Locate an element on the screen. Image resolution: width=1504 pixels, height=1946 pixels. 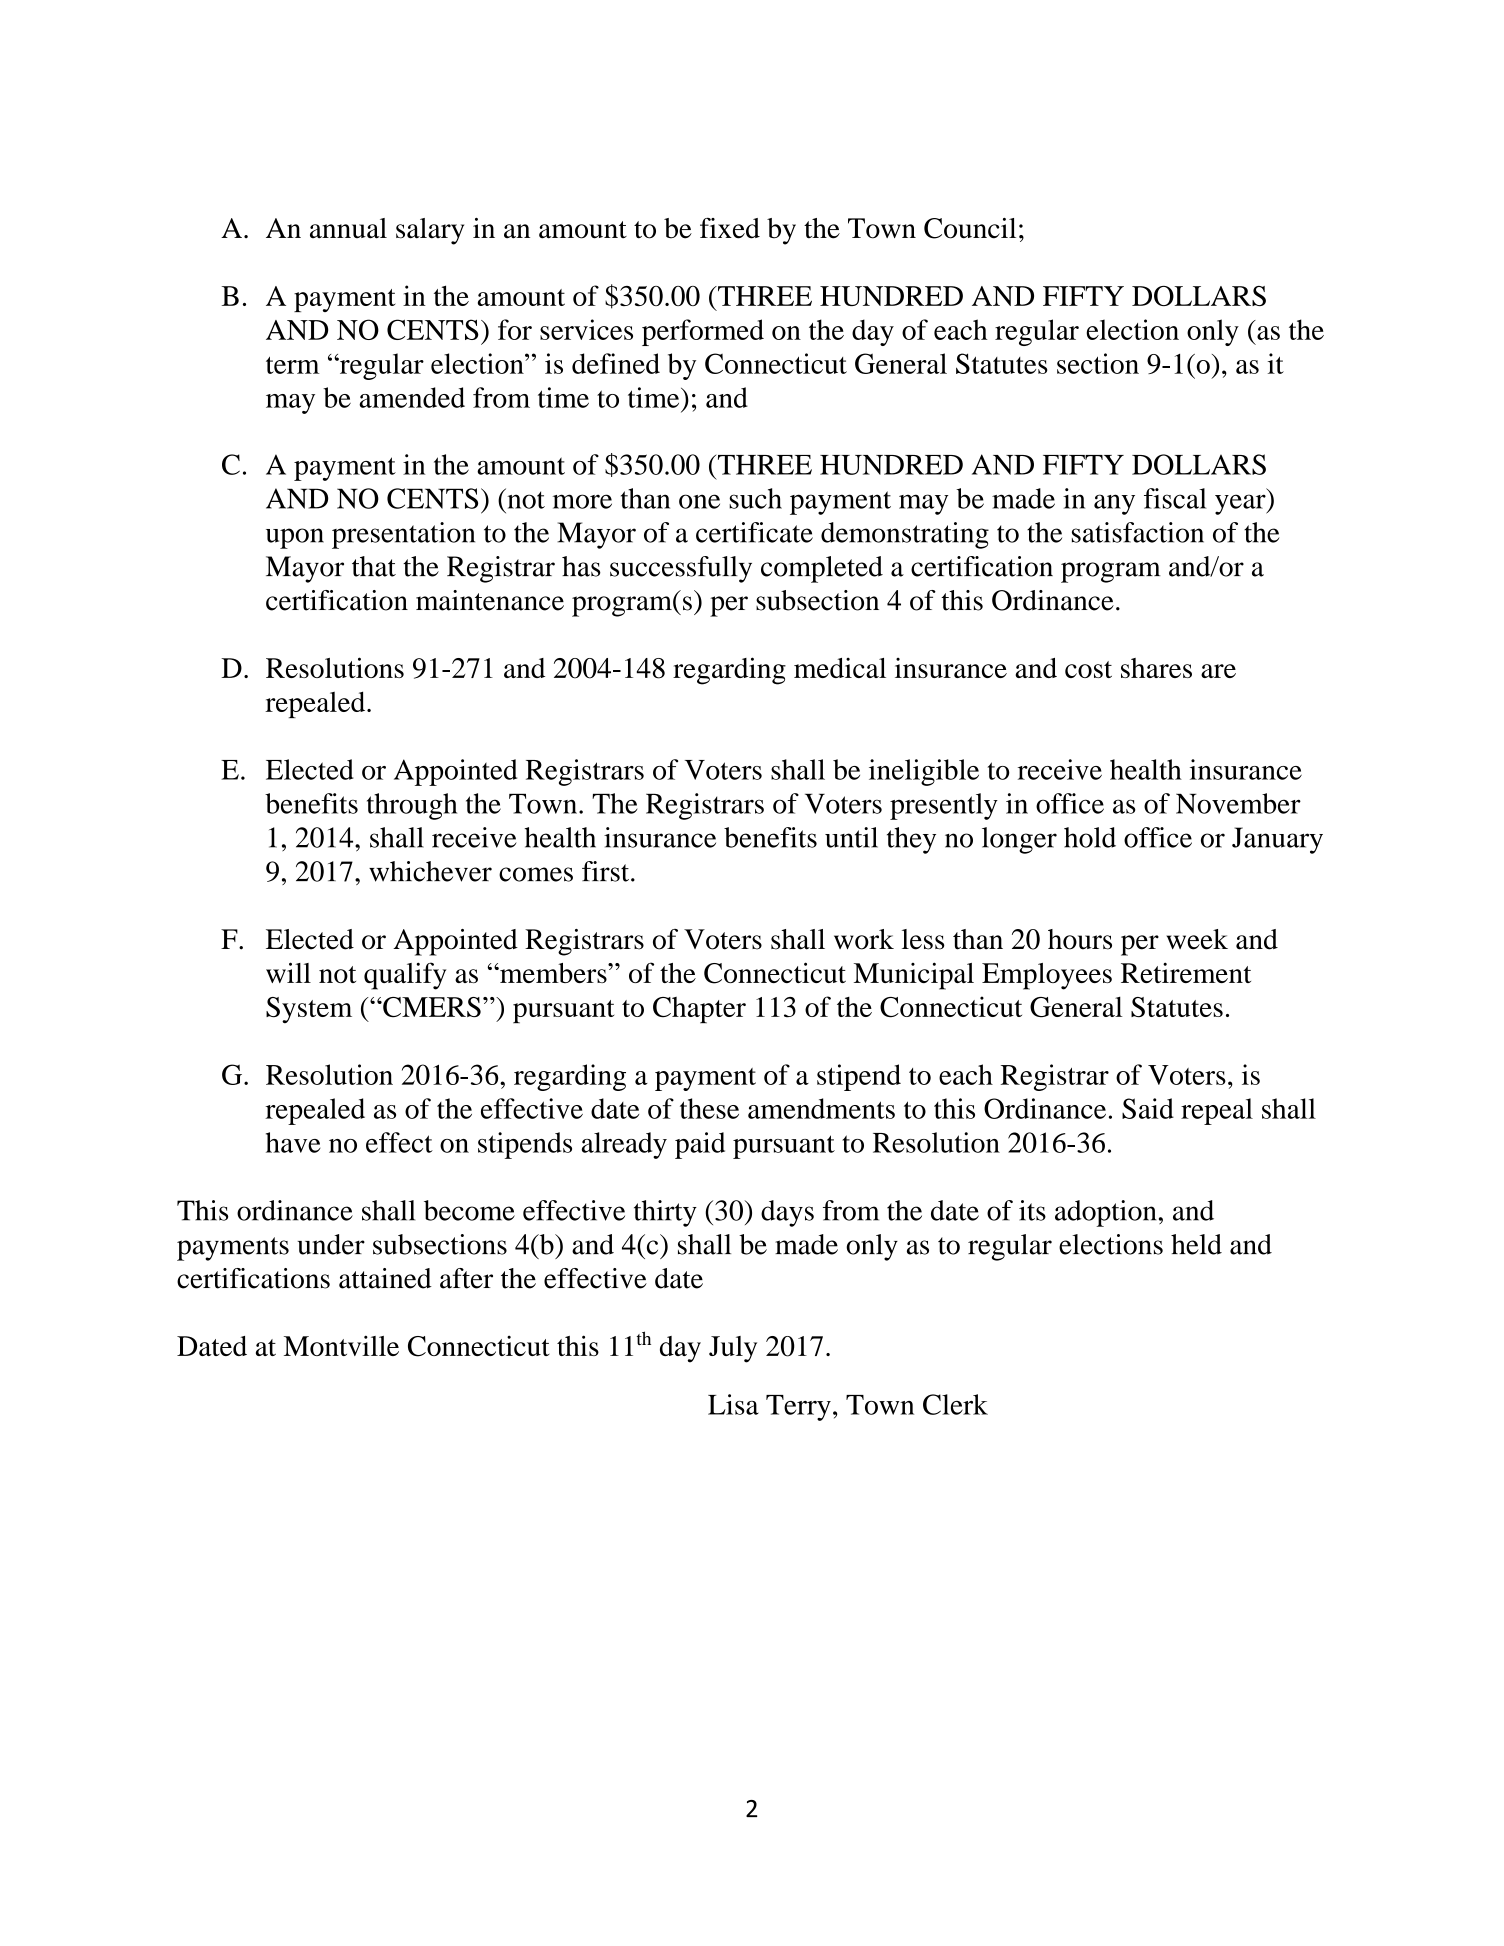
hold is located at coordinates (1090, 837).
